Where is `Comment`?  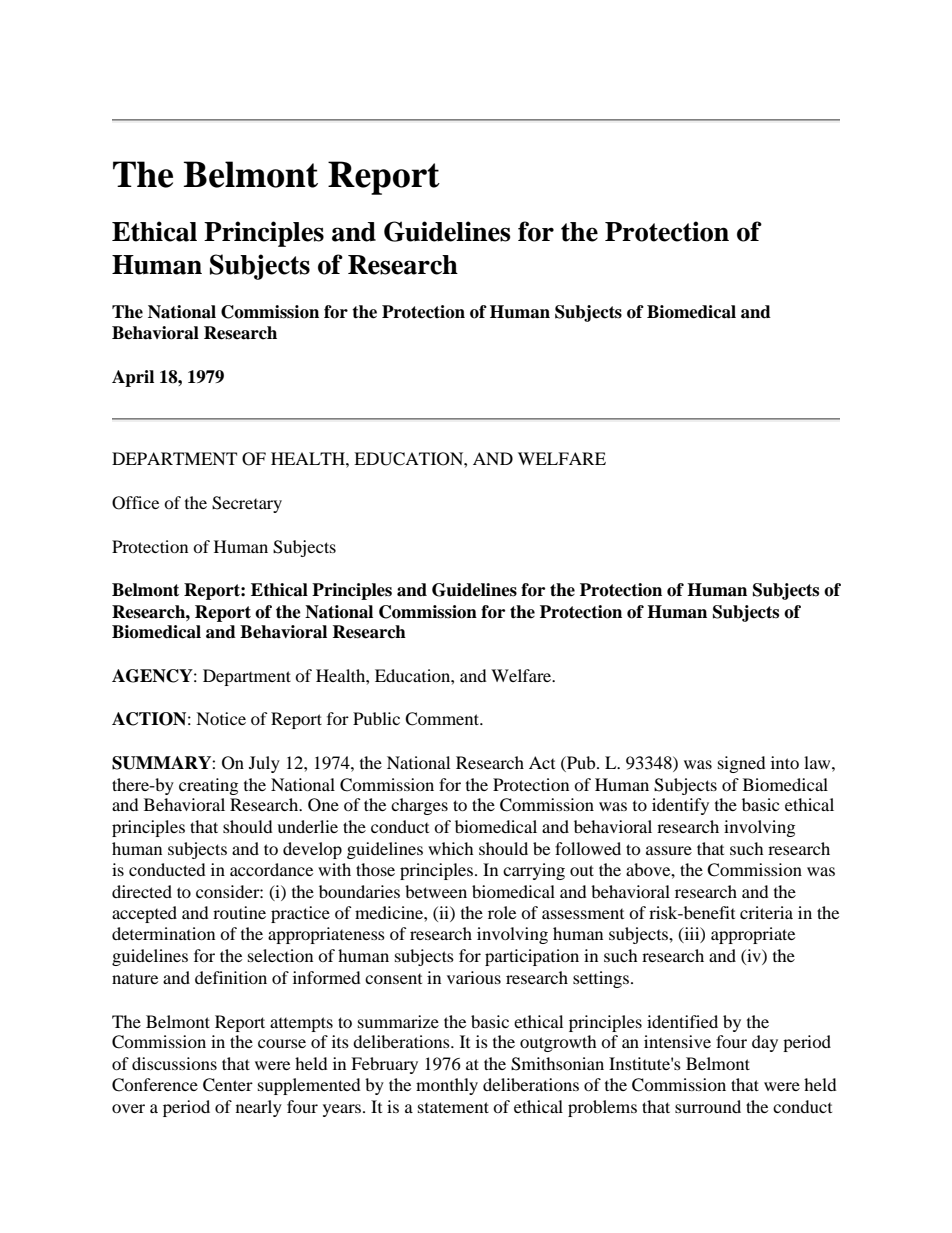 Comment is located at coordinates (443, 719).
